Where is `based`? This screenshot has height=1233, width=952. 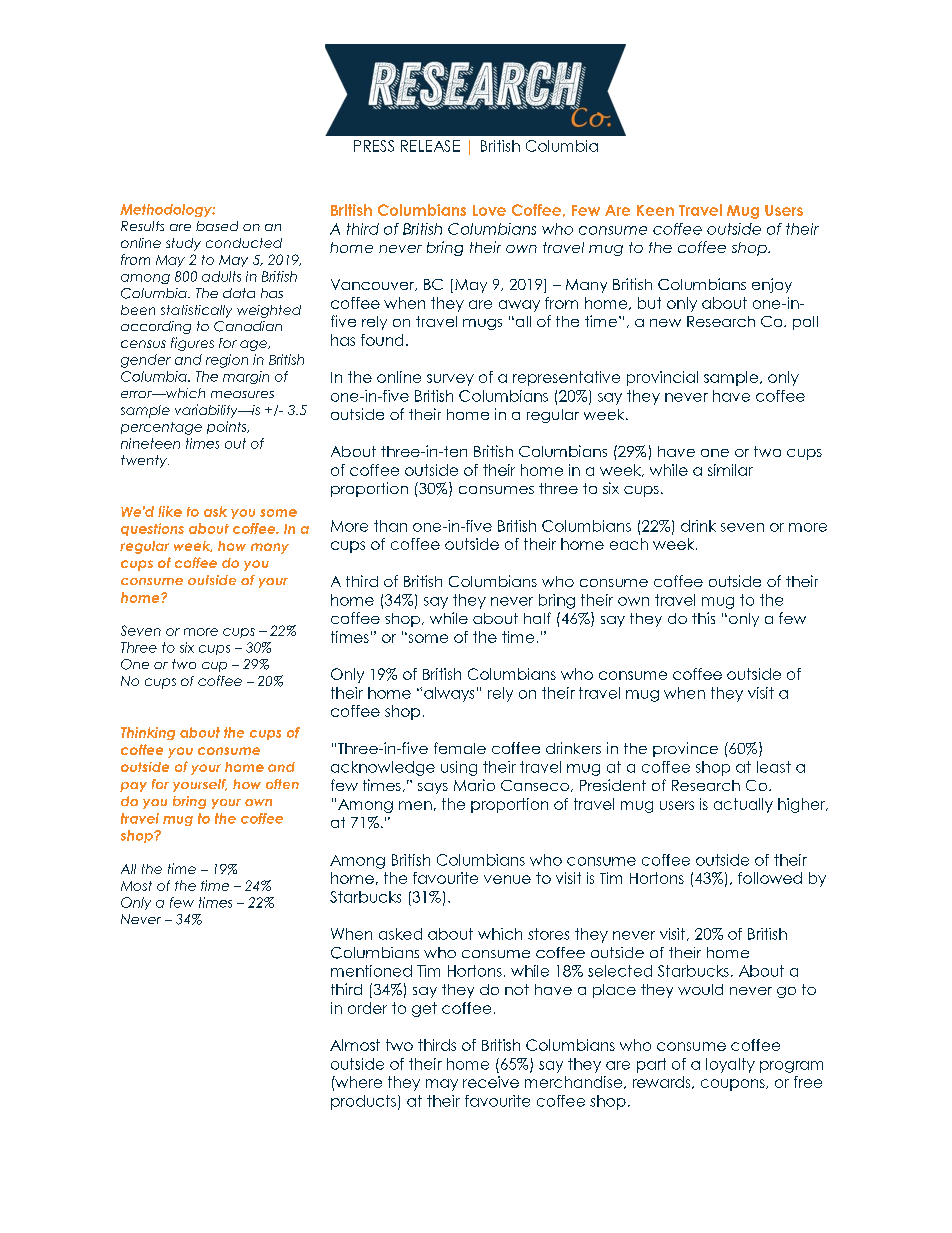 based is located at coordinates (217, 226).
